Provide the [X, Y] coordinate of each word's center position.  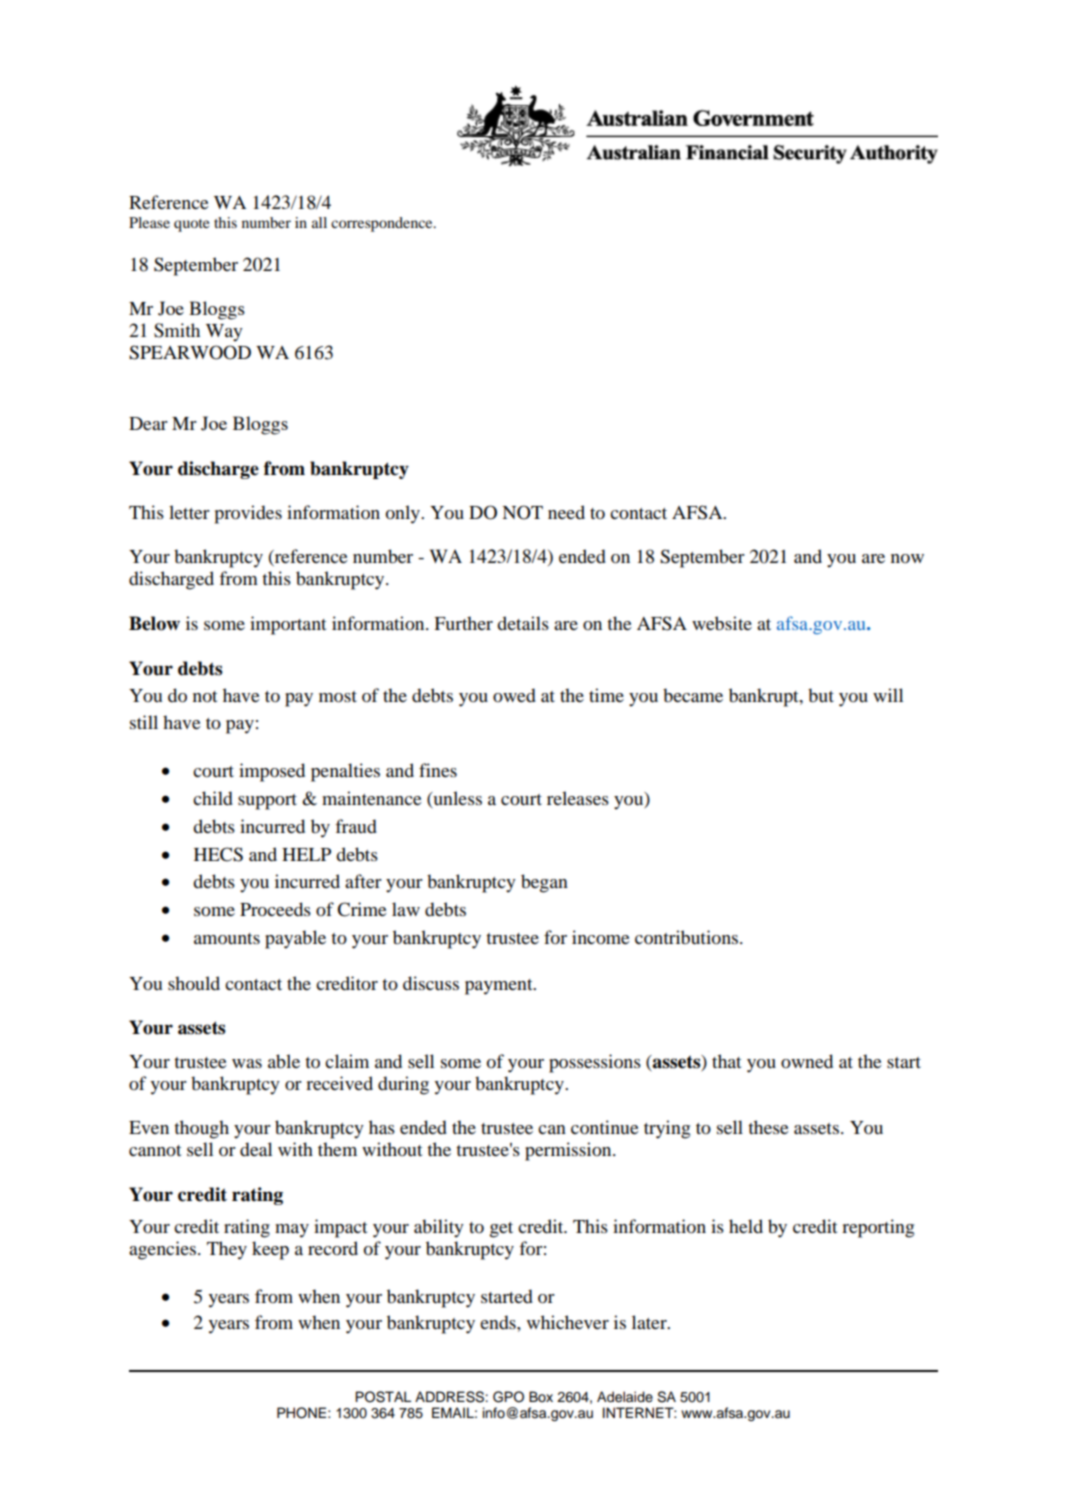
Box [541, 1396]
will [888, 695]
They [227, 1250]
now [907, 558]
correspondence [383, 224]
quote [191, 225]
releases [578, 798]
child [213, 798]
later [650, 1322]
